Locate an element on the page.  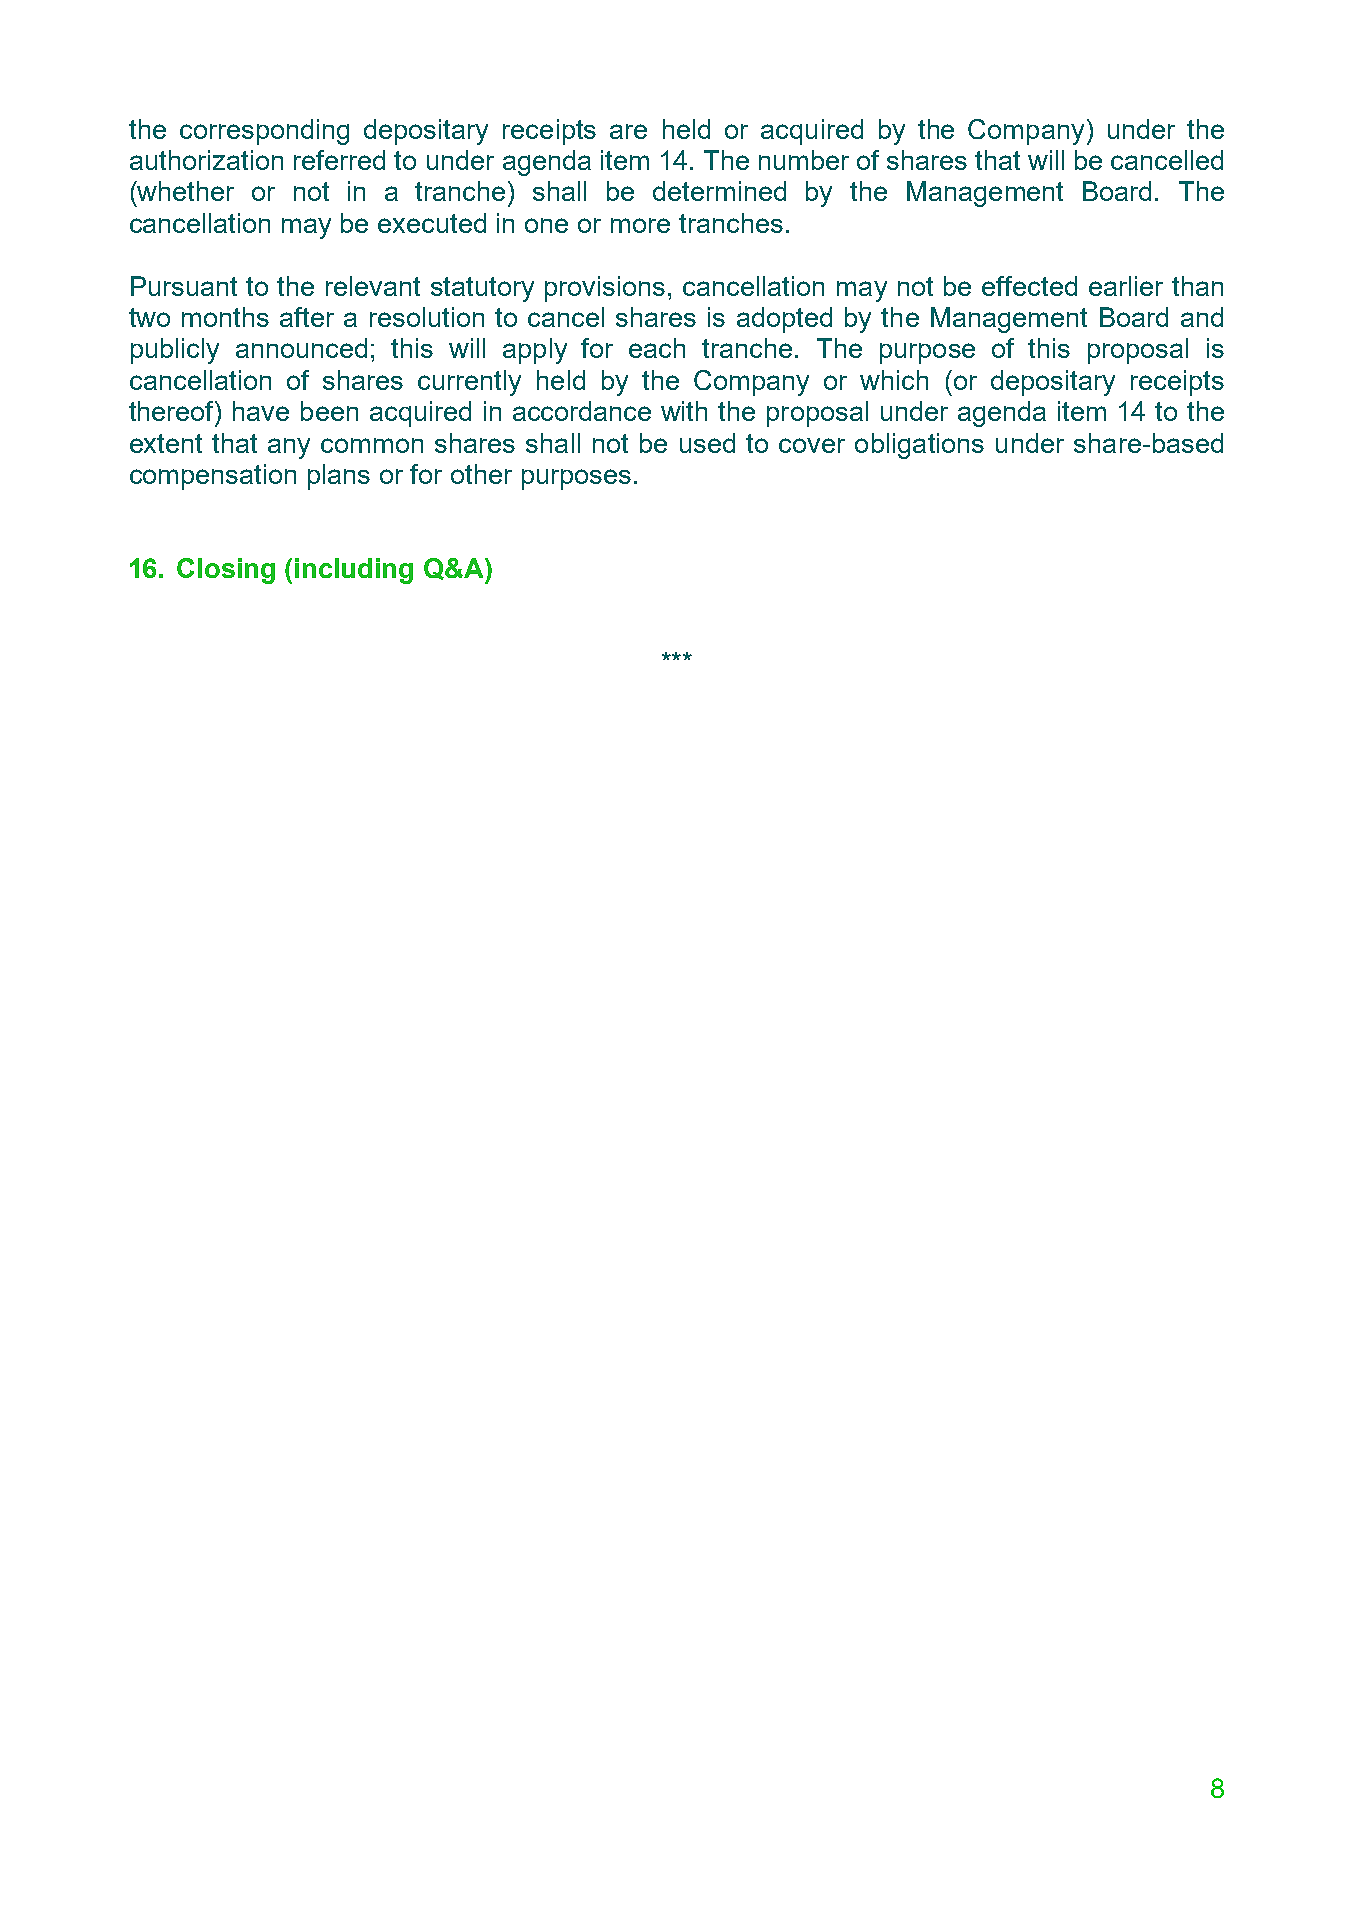
Closing is located at coordinates (226, 571).
